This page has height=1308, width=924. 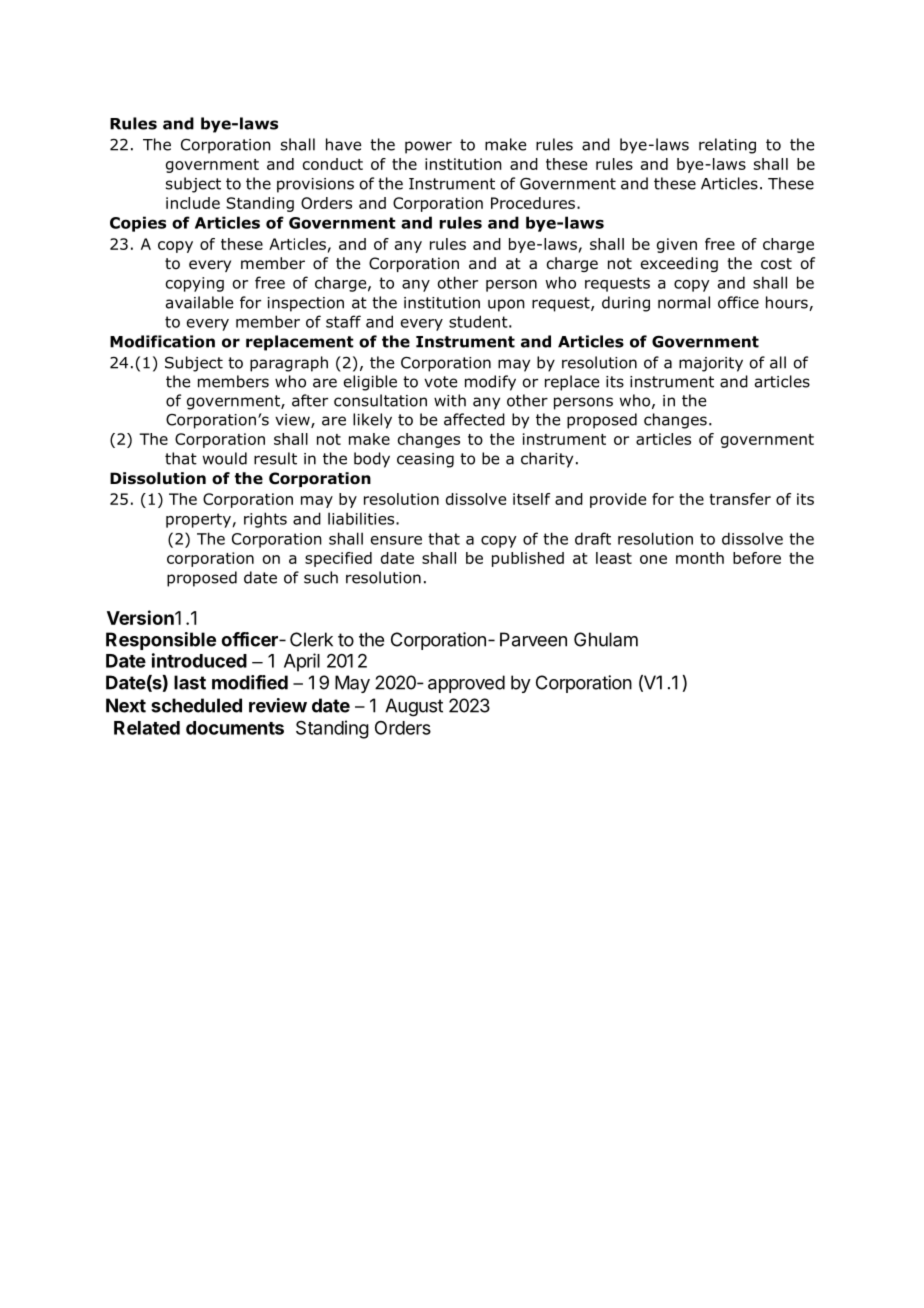 I want to click on power, so click(x=428, y=147).
